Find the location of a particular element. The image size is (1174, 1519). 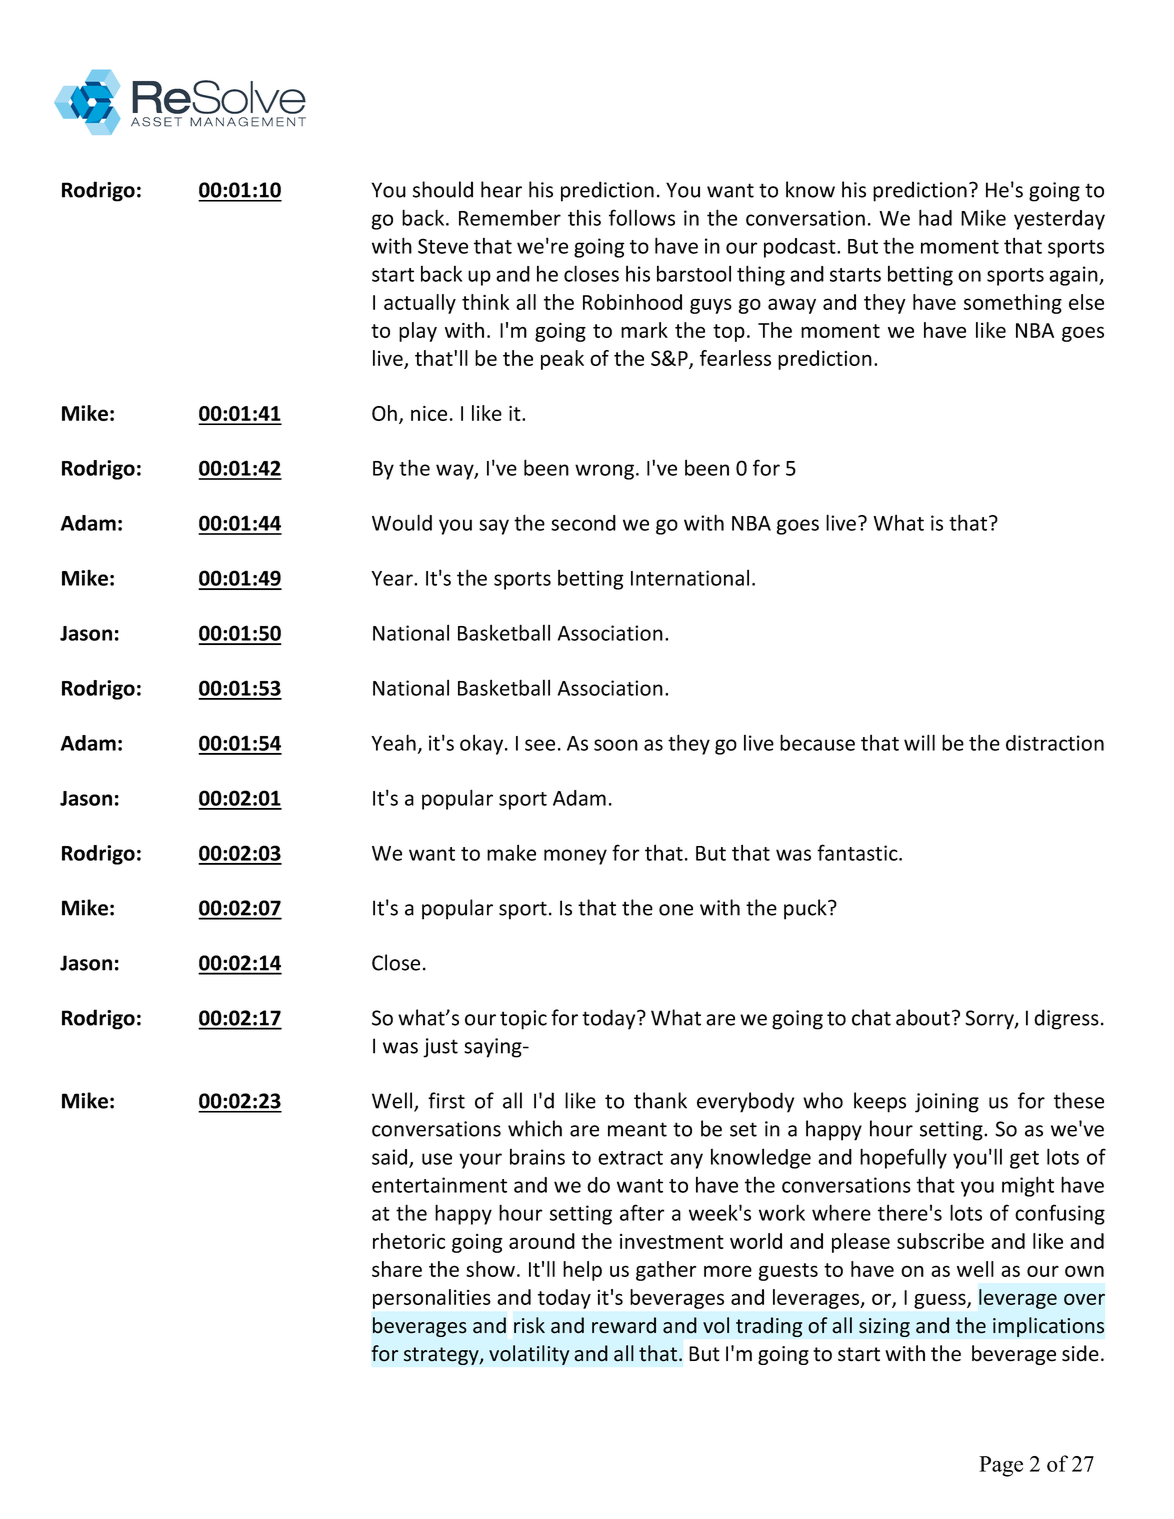

Page is located at coordinates (1001, 1466).
